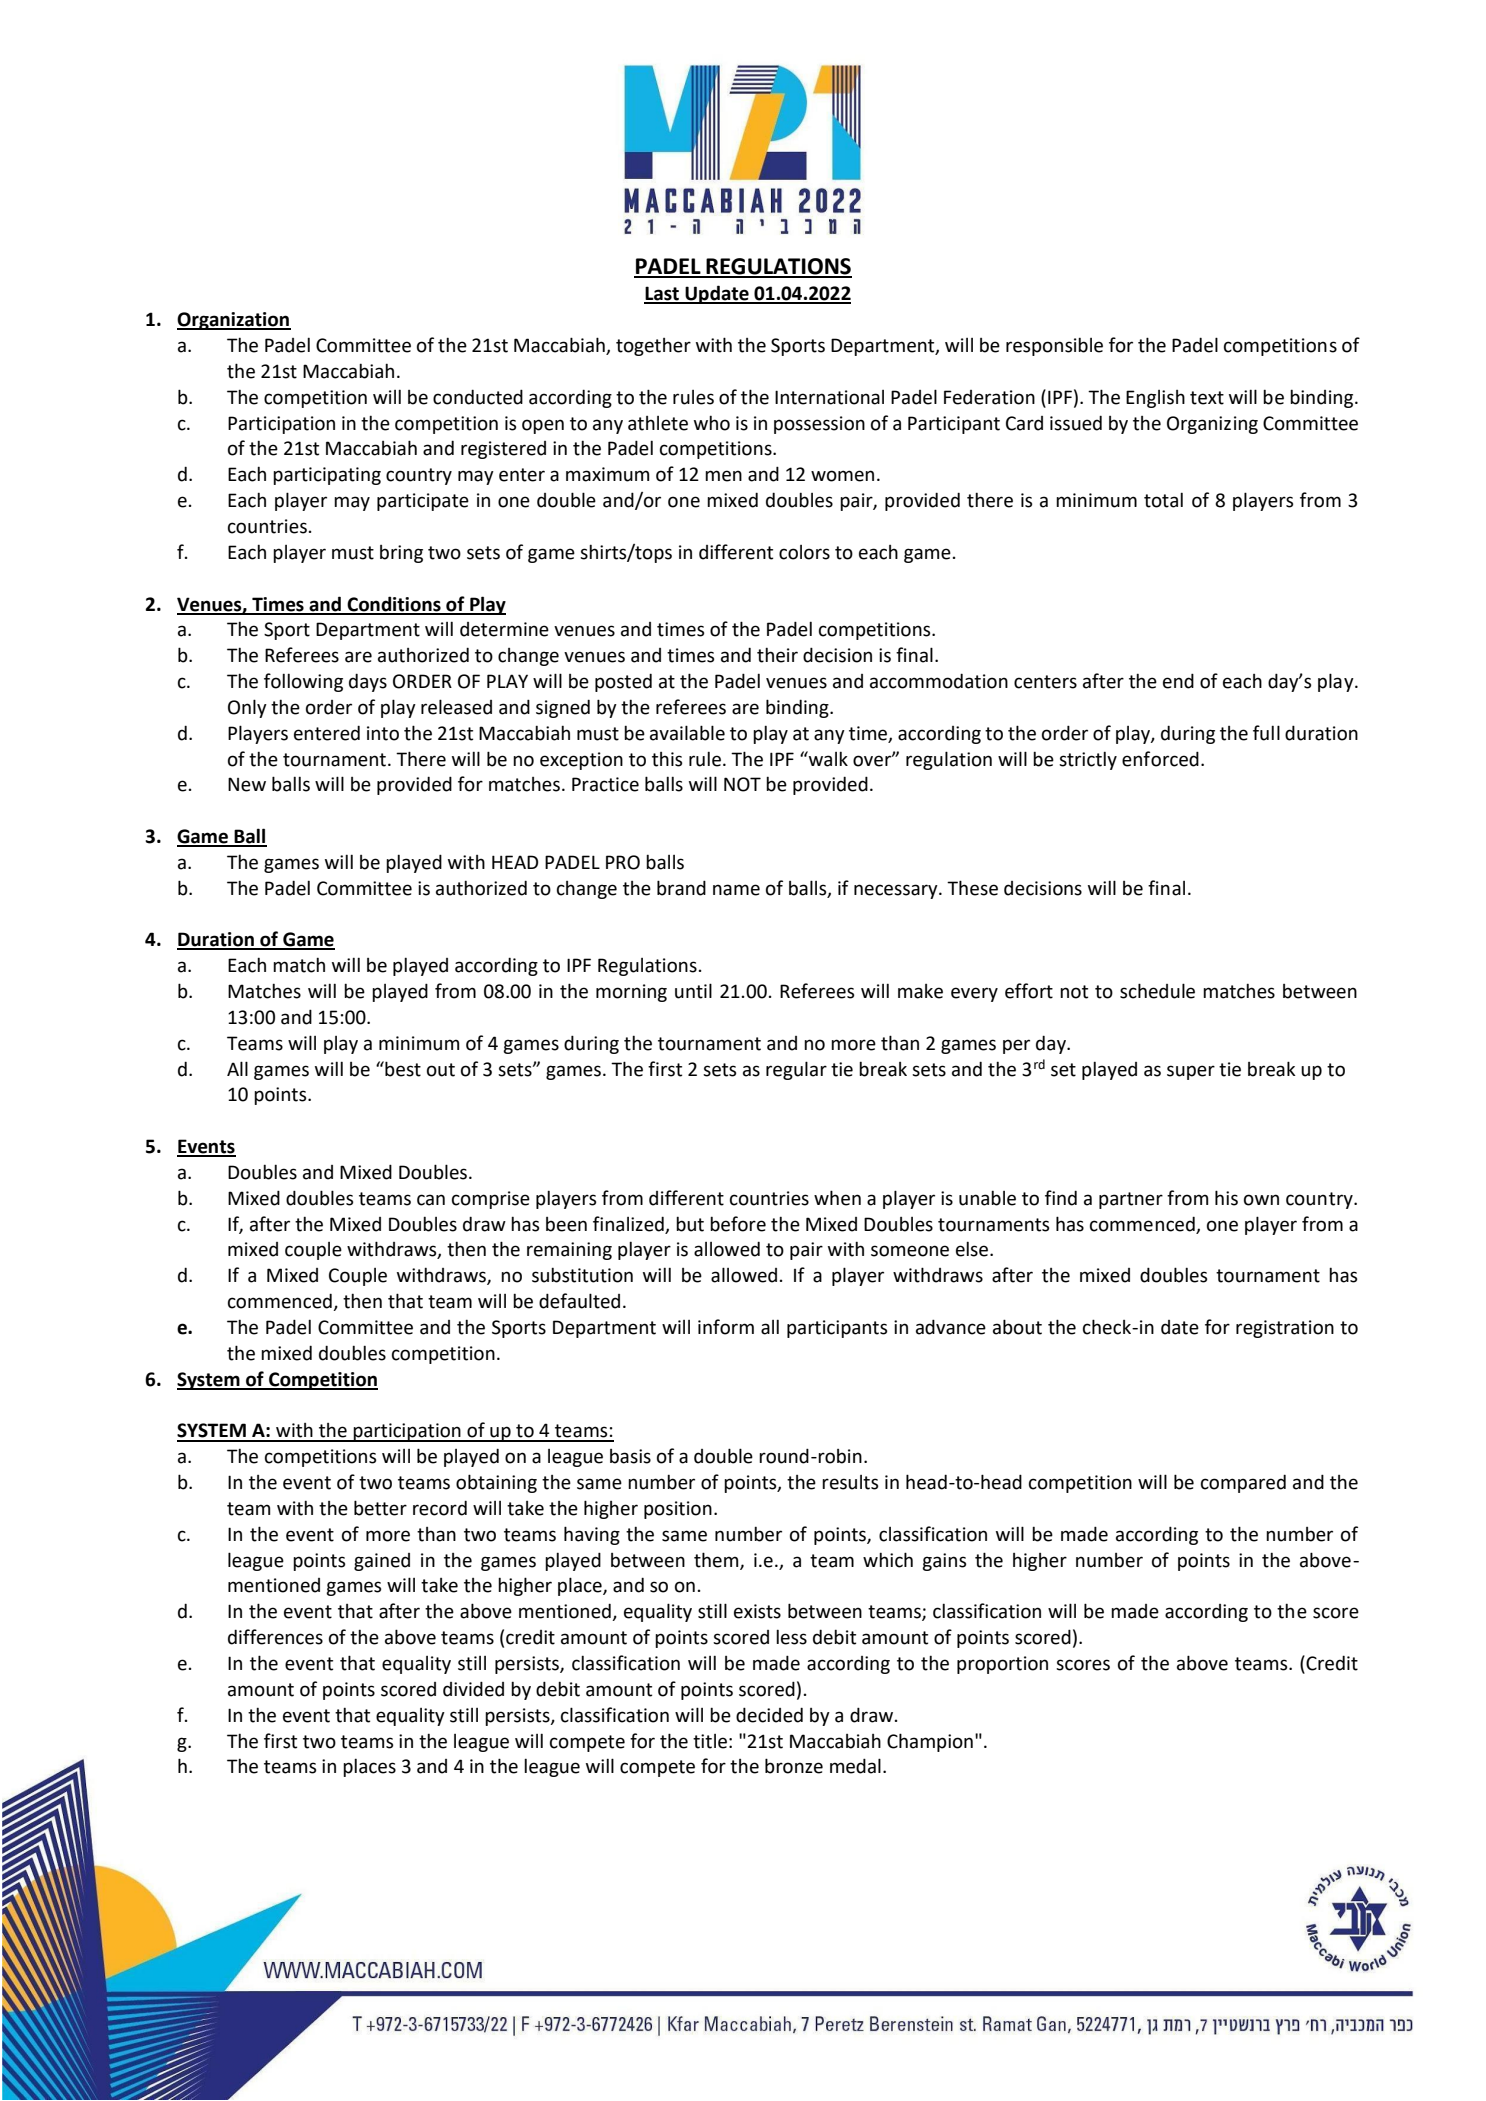 Image resolution: width=1486 pixels, height=2101 pixels. What do you see at coordinates (1155, 399) in the image?
I see `English` at bounding box center [1155, 399].
